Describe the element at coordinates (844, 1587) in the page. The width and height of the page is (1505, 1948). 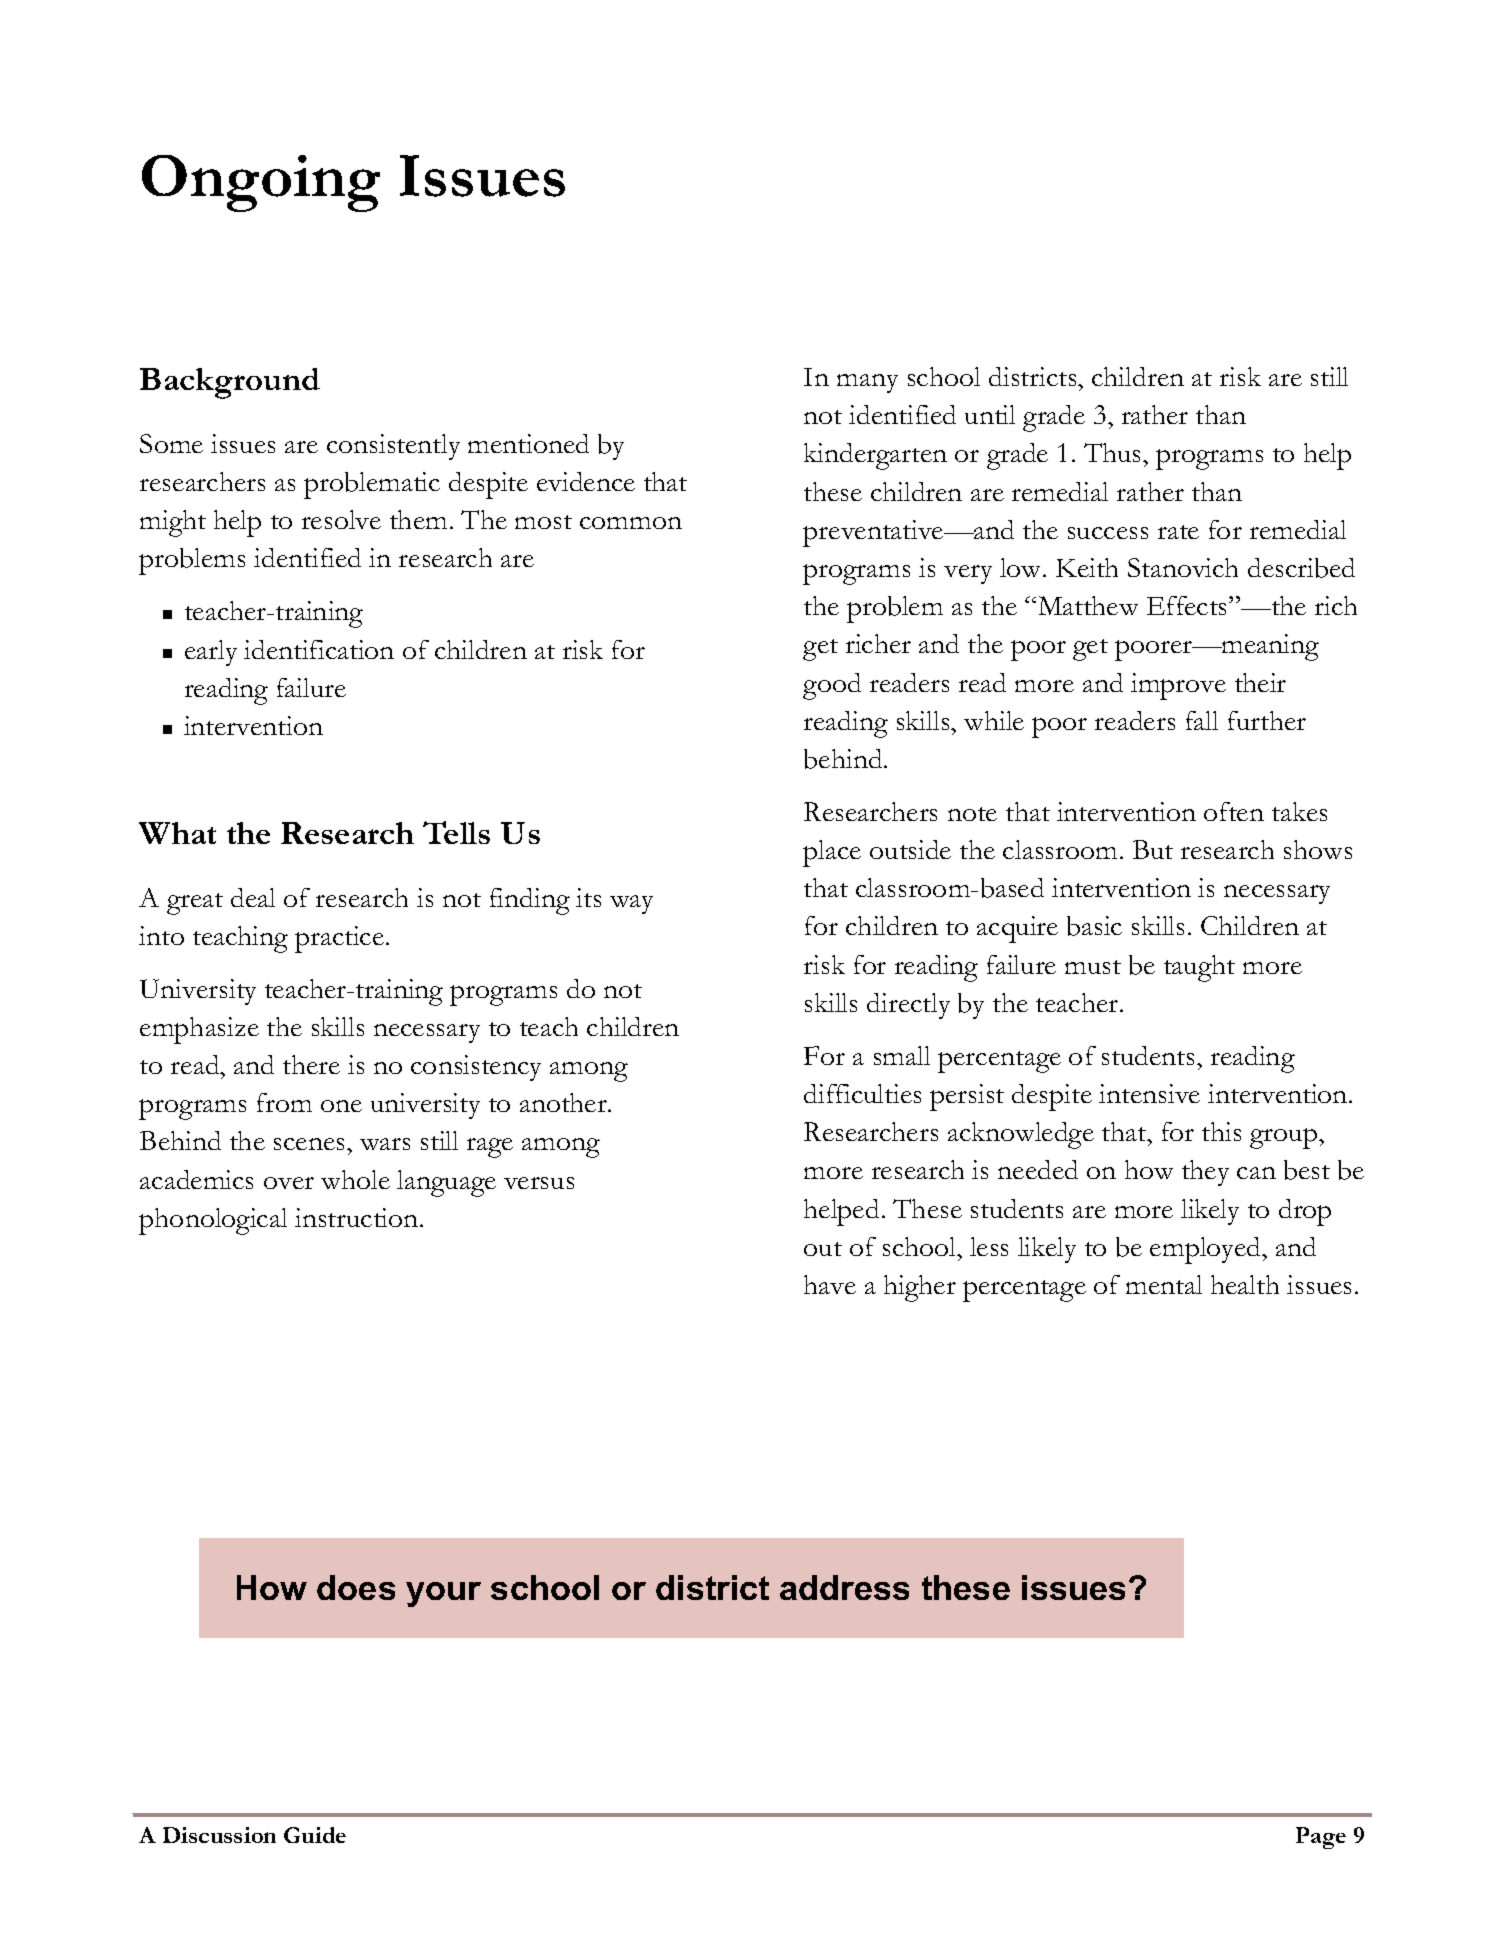
I see `address` at that location.
